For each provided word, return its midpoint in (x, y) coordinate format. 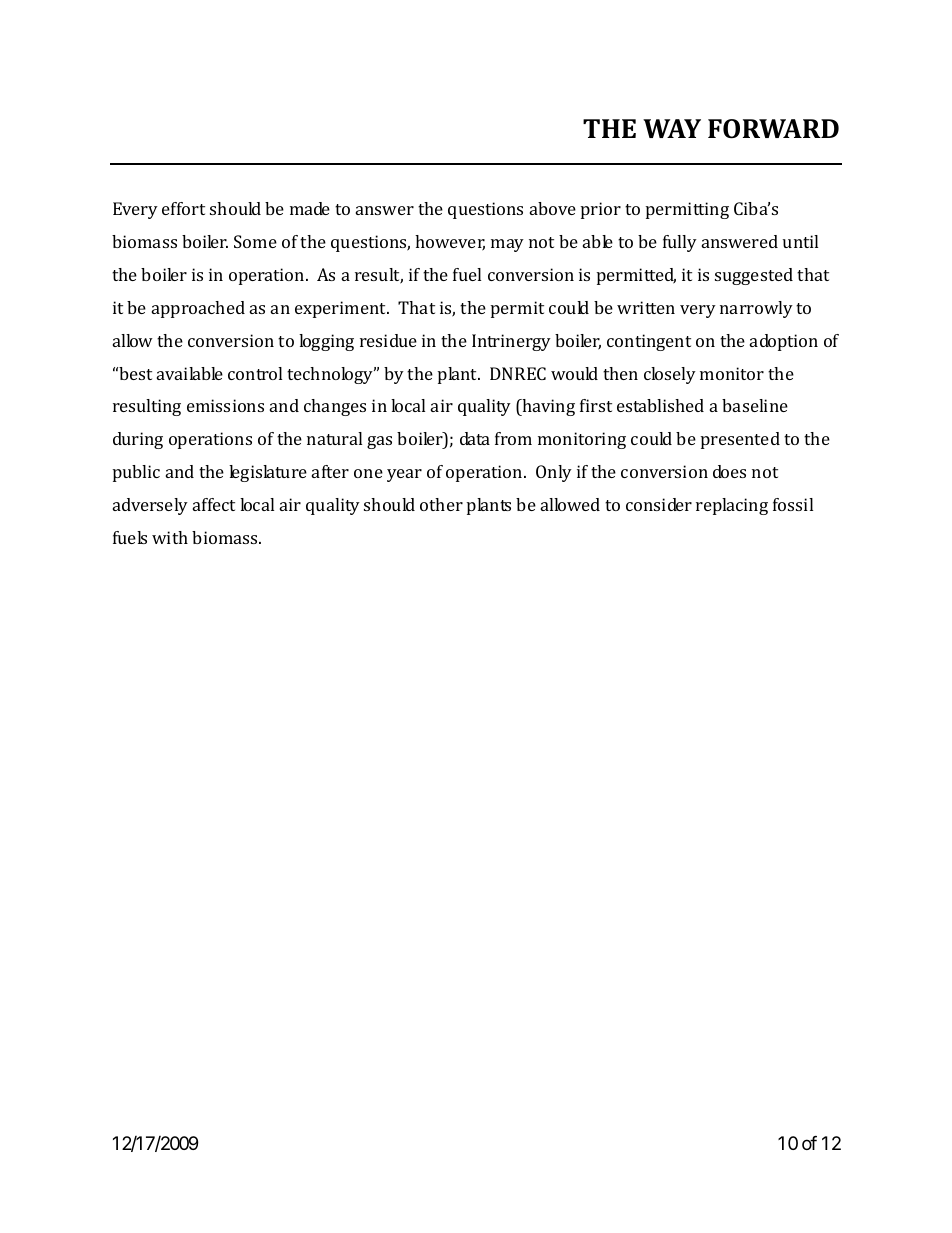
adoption (784, 342)
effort (183, 208)
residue (388, 340)
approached (198, 309)
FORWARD (773, 129)
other (441, 504)
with (170, 537)
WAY (672, 128)
